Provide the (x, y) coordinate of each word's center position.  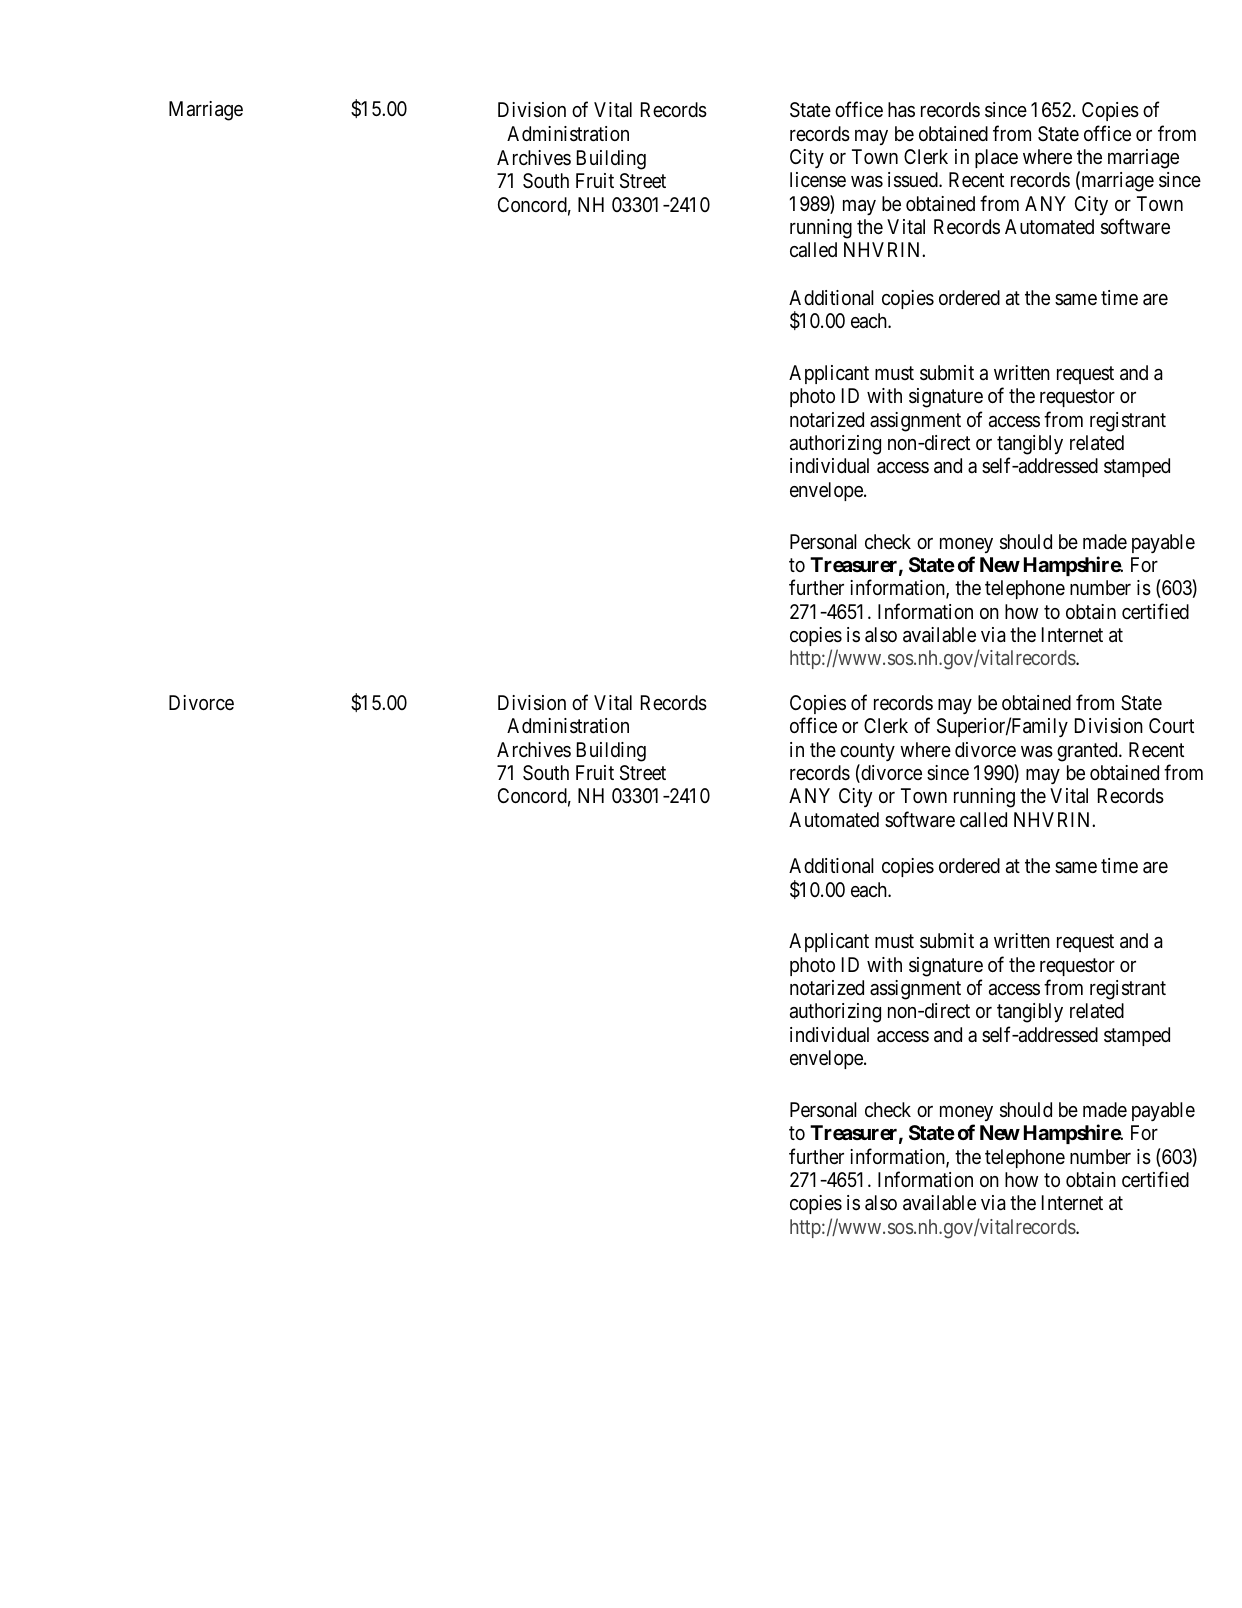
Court (1171, 725)
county (867, 752)
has (901, 110)
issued (914, 180)
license (818, 179)
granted (1088, 752)
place (996, 158)
